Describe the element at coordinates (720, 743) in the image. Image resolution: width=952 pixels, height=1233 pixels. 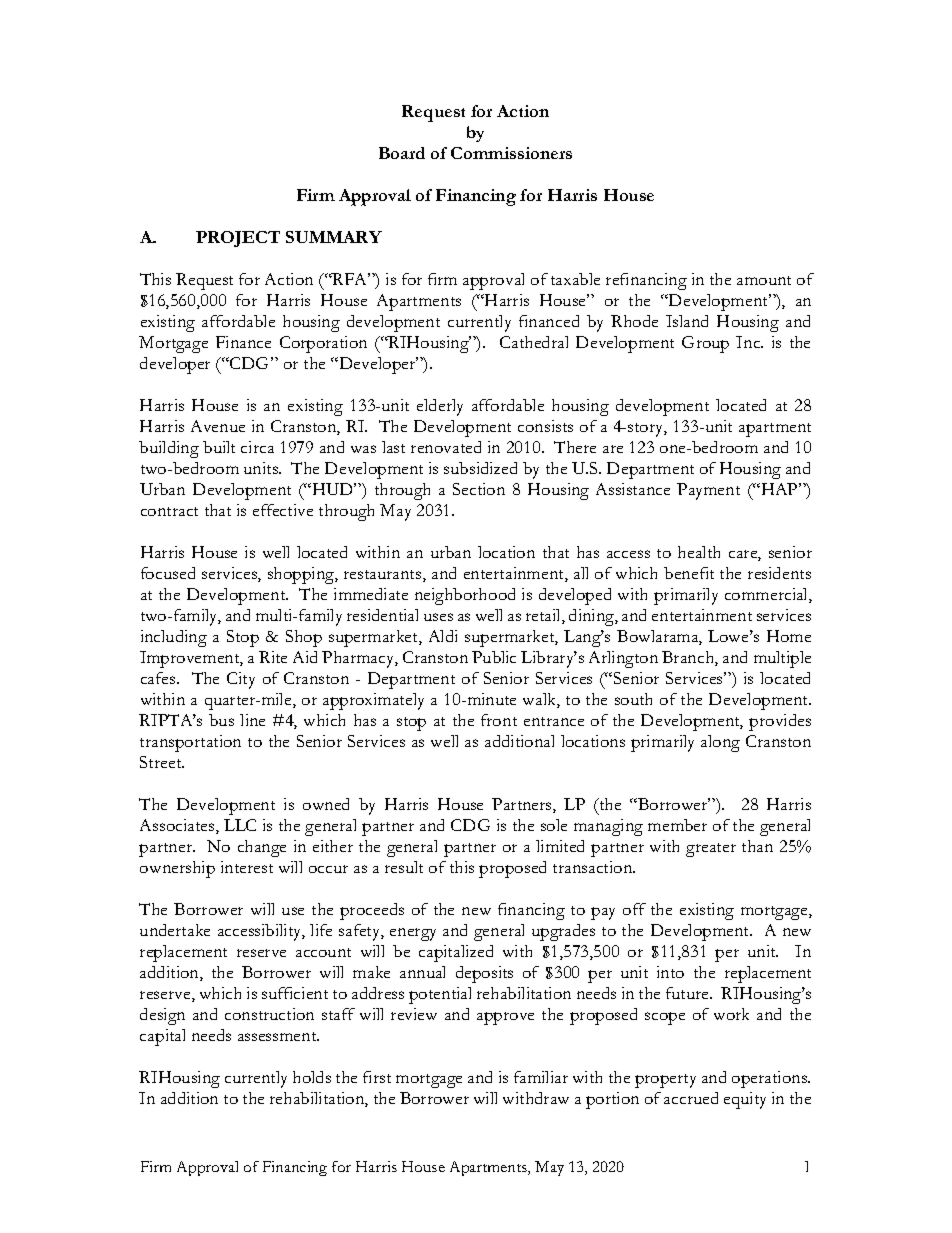
I see `along` at that location.
